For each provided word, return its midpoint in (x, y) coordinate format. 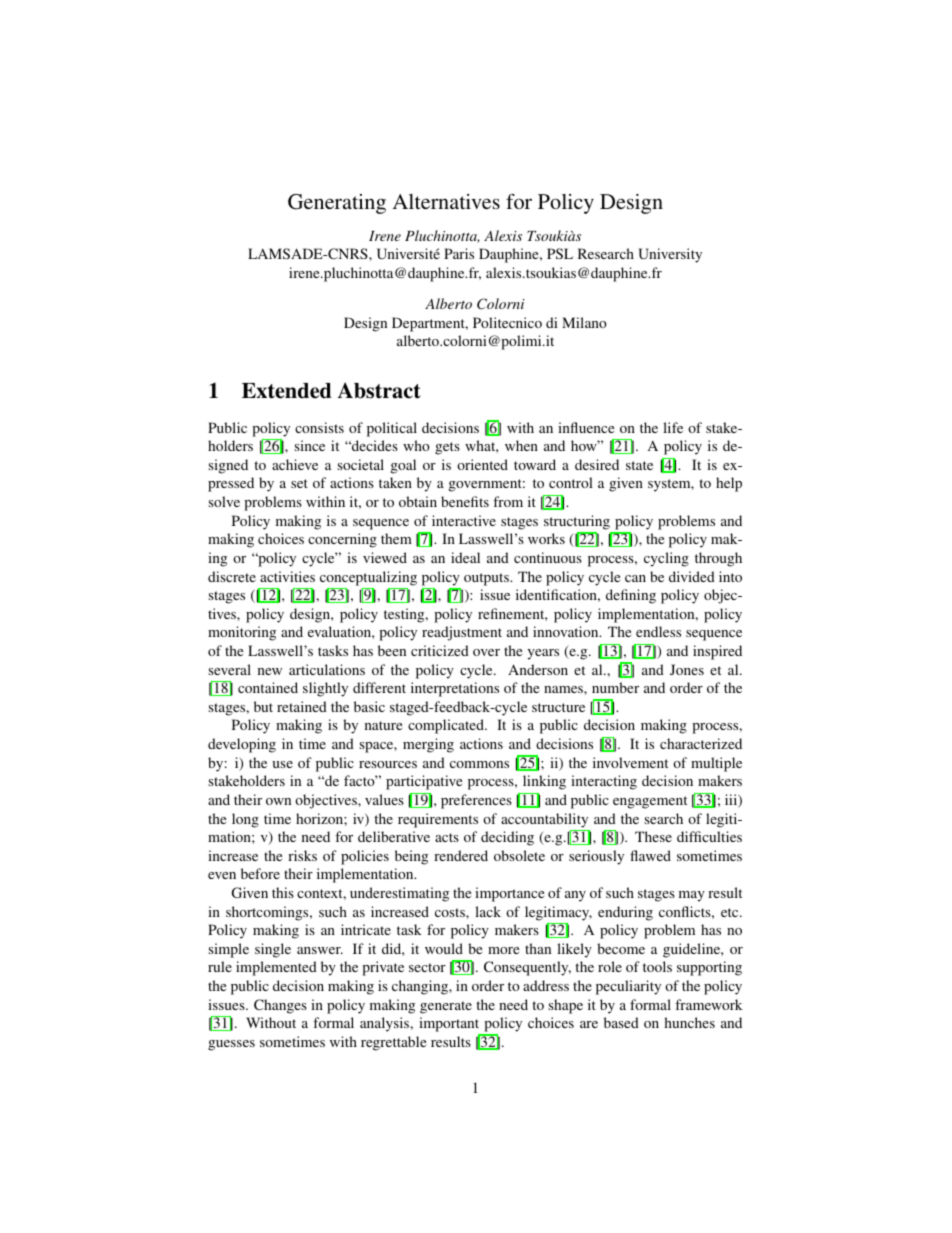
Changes (280, 1006)
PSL (560, 253)
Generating (337, 204)
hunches (689, 1022)
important (450, 1026)
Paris (459, 253)
